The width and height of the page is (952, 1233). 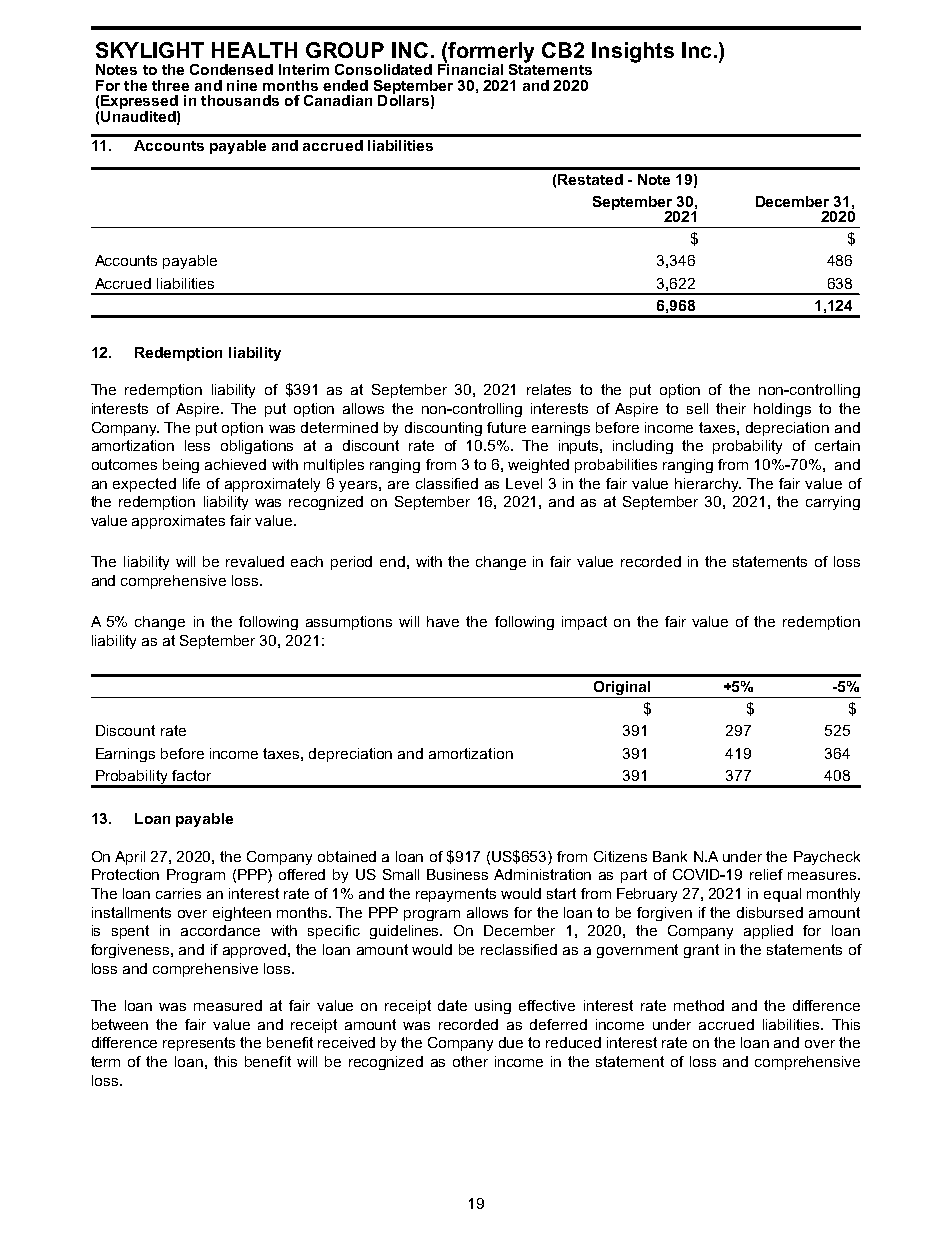 What do you see at coordinates (178, 522) in the page?
I see `approximates` at bounding box center [178, 522].
